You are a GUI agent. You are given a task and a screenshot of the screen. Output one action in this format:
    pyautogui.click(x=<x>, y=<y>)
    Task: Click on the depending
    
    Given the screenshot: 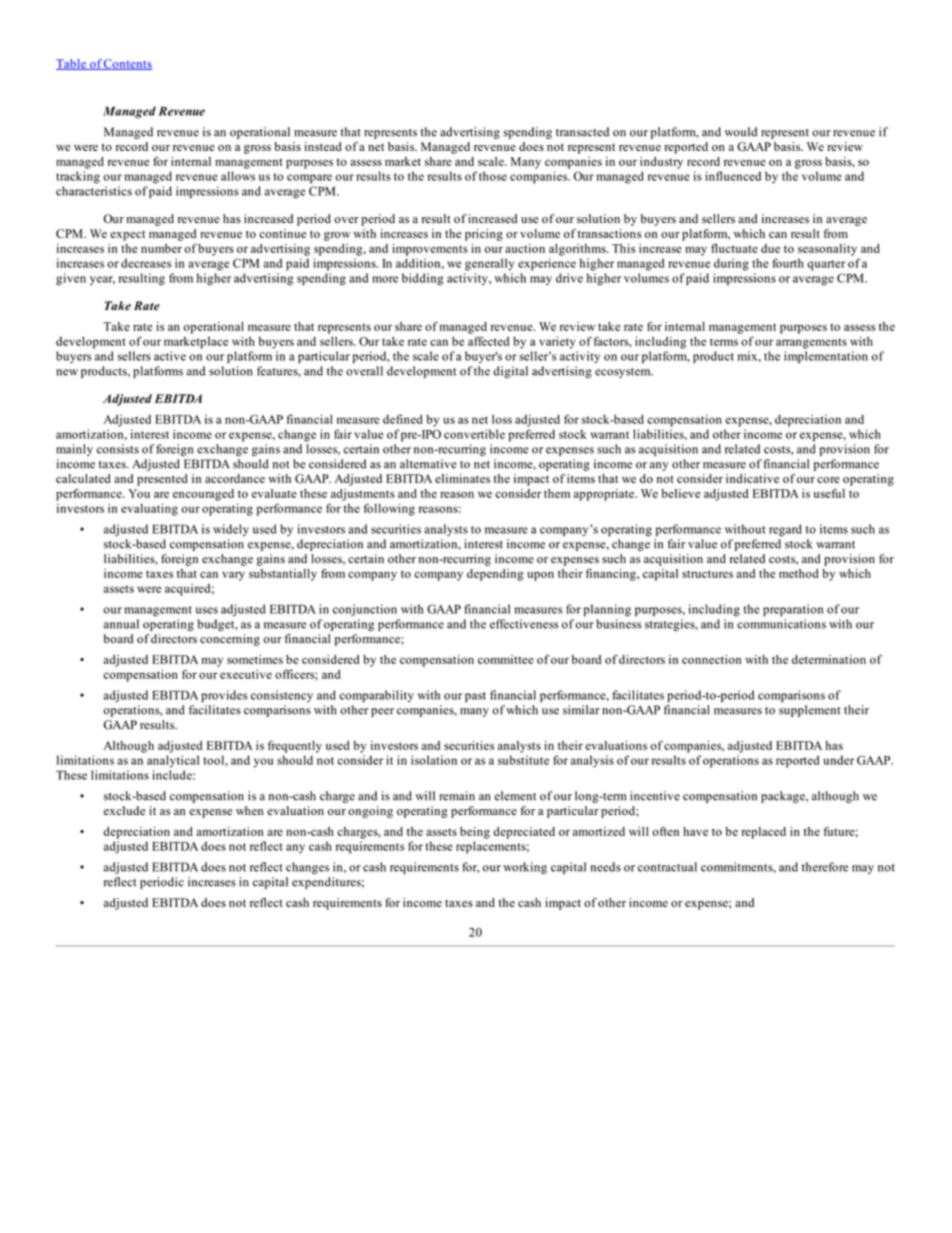 What is the action you would take?
    pyautogui.click(x=495, y=575)
